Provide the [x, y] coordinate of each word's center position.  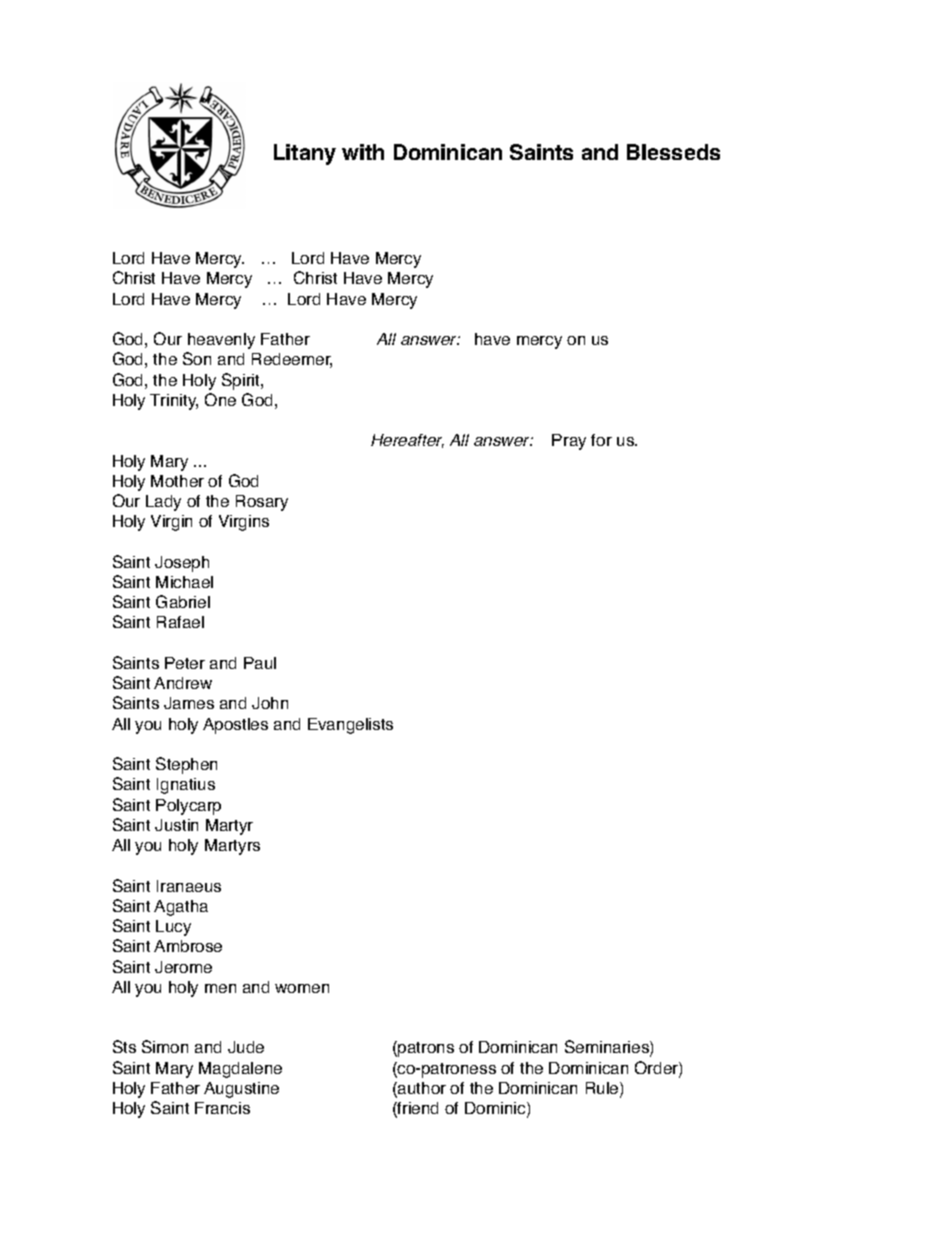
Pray [569, 442]
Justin [176, 825]
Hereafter [407, 441]
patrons [425, 1049]
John [270, 703]
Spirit [242, 381]
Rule [603, 1089]
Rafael [180, 622]
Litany [305, 154]
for [601, 440]
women [302, 988]
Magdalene [240, 1070]
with [363, 152]
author [421, 1089]
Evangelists [350, 726]
